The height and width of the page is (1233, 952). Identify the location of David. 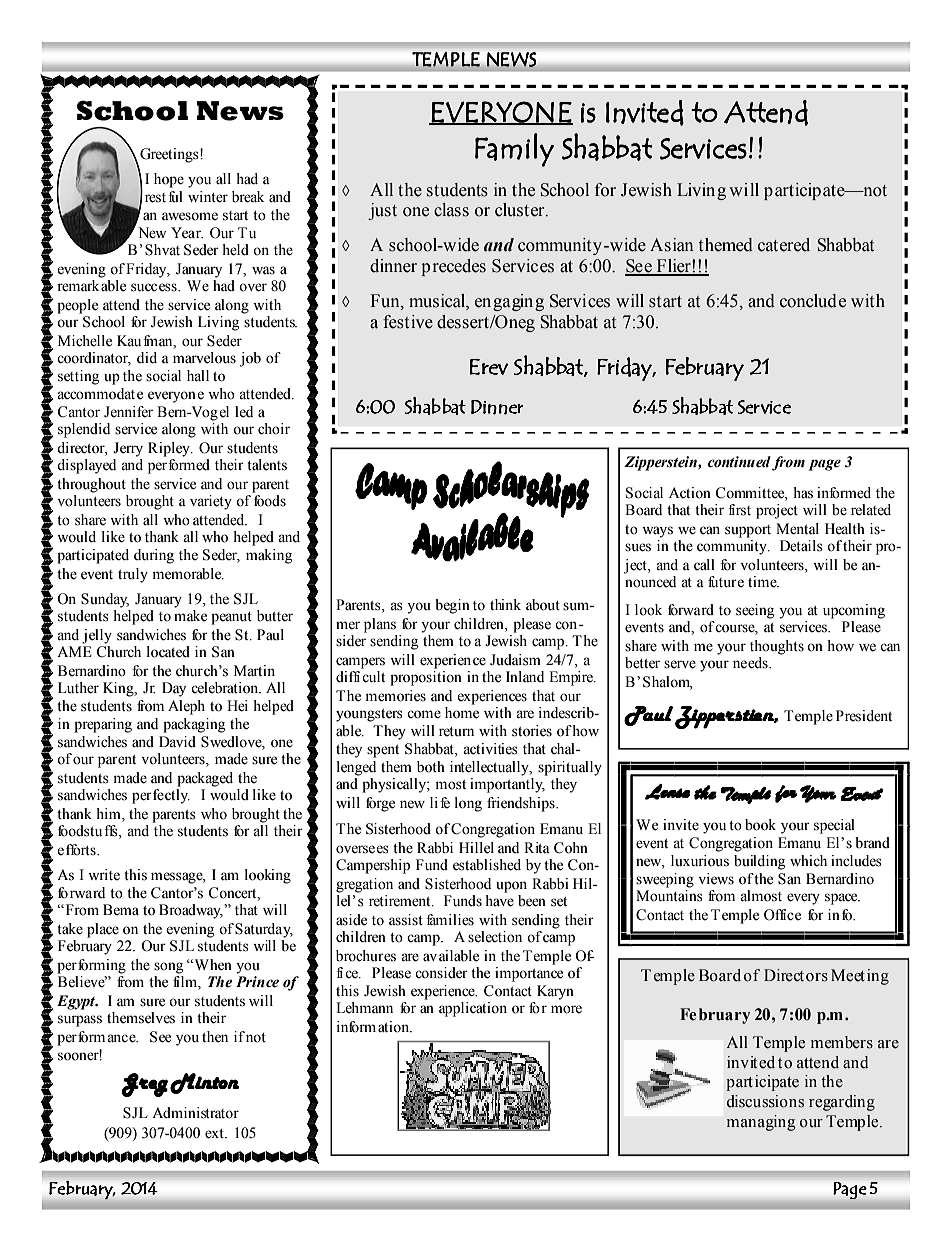
(177, 742).
